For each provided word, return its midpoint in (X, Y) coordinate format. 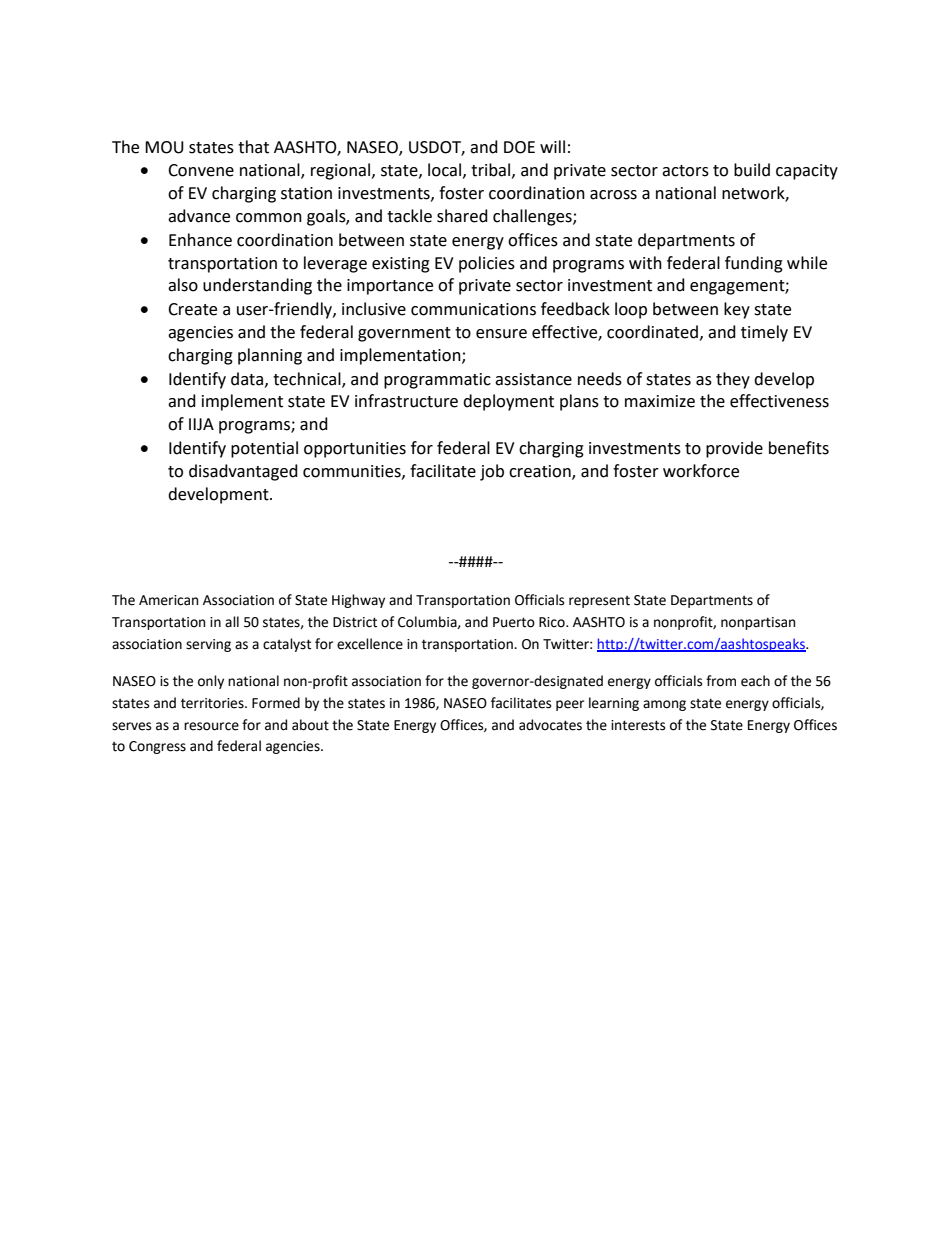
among (664, 705)
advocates (550, 725)
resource (211, 726)
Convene (201, 170)
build (752, 170)
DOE (519, 147)
